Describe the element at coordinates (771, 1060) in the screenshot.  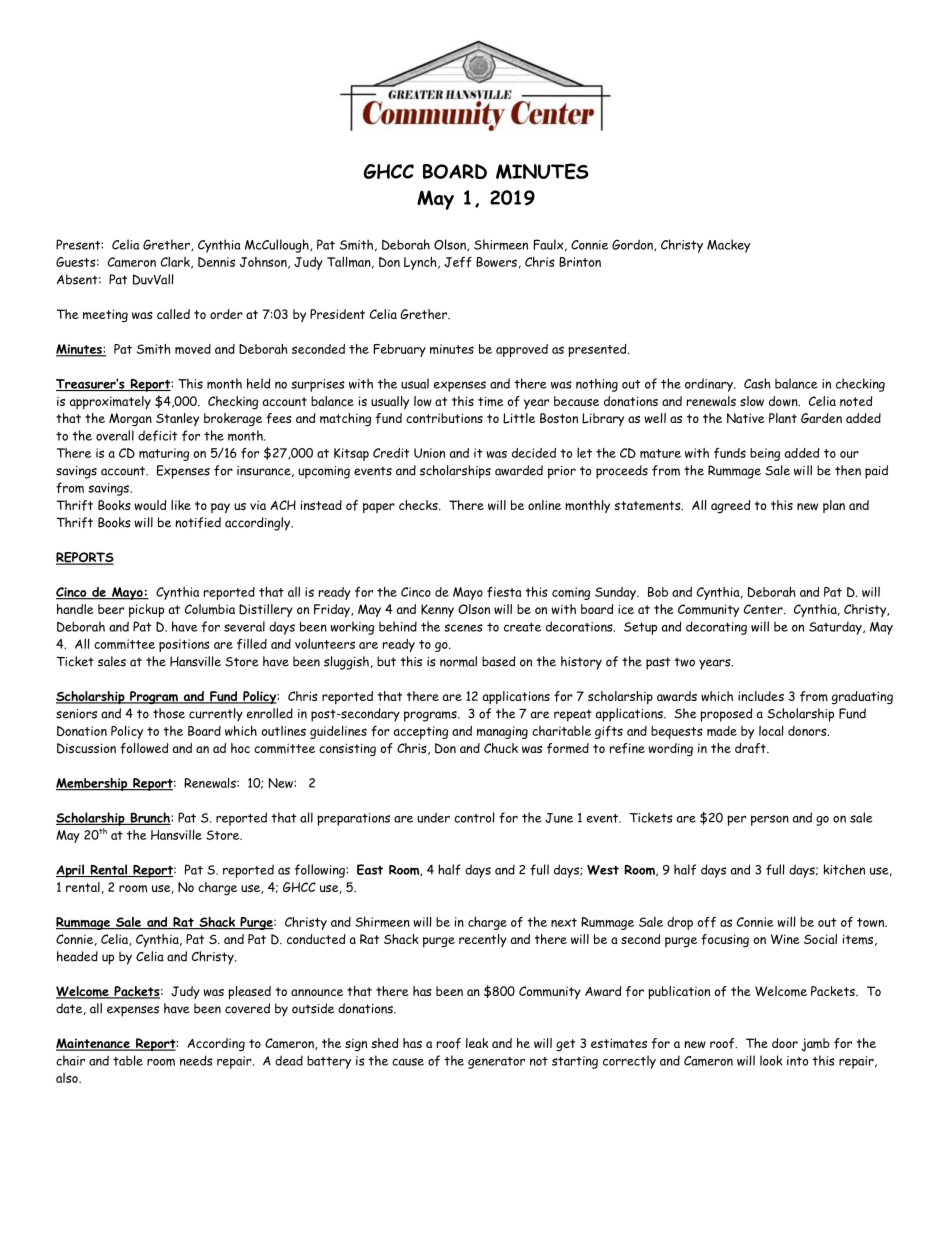
I see `look` at that location.
